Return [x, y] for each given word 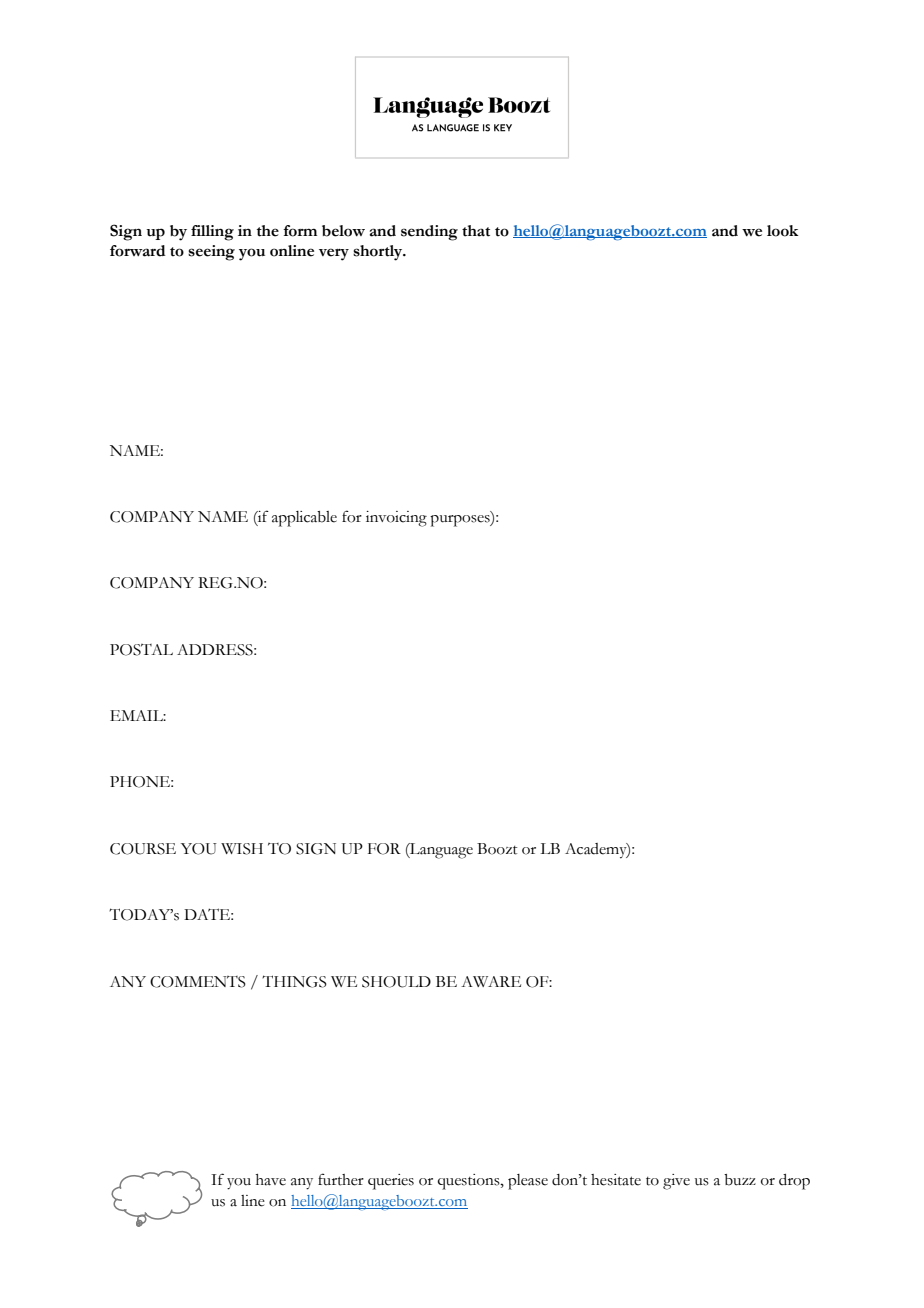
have [271, 1180]
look [783, 231]
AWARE [491, 981]
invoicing [396, 519]
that [476, 231]
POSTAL [141, 650]
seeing [211, 253]
